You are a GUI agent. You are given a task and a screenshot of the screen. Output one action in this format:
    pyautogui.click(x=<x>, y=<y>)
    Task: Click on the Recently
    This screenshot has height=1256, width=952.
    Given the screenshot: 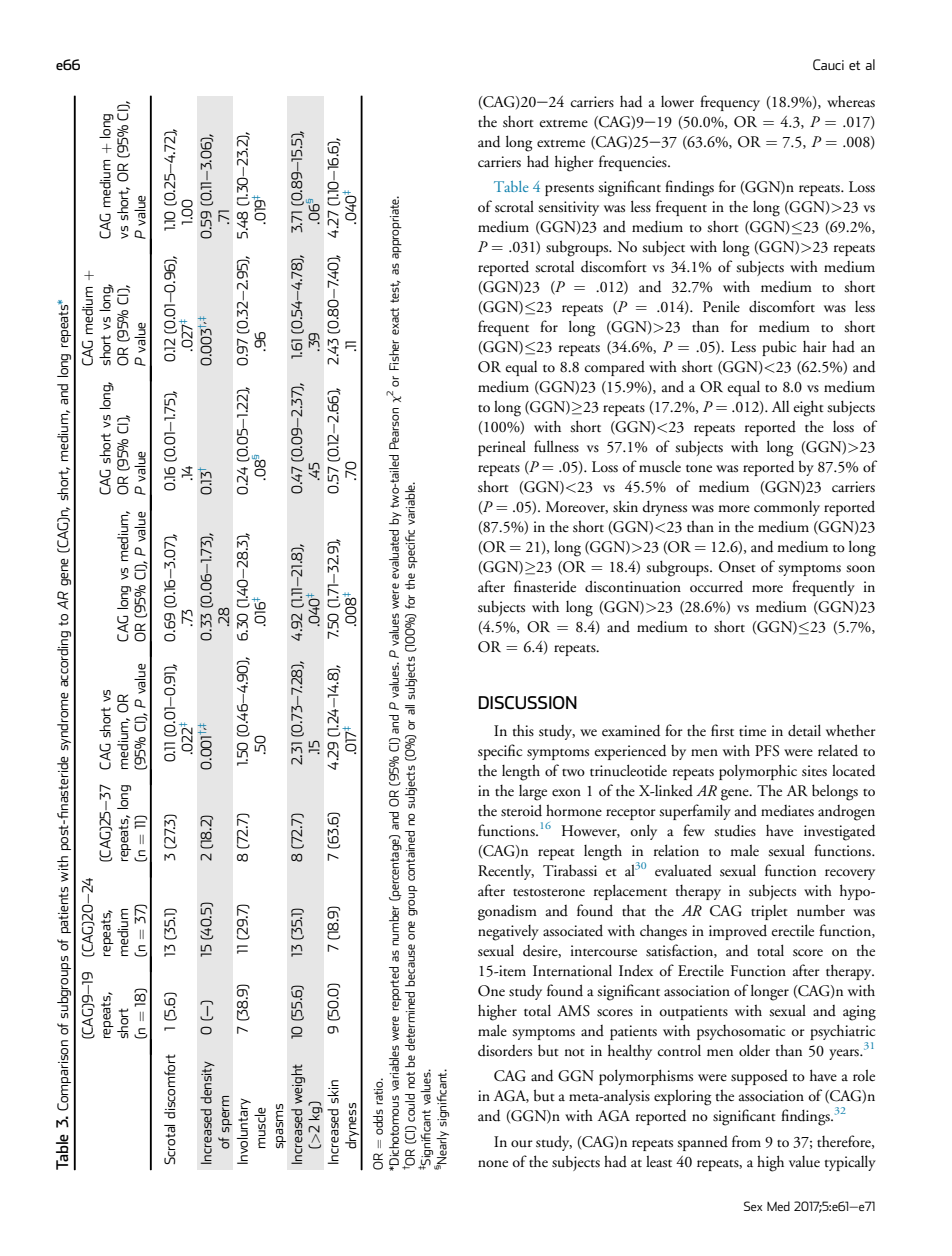 What is the action you would take?
    pyautogui.click(x=506, y=872)
